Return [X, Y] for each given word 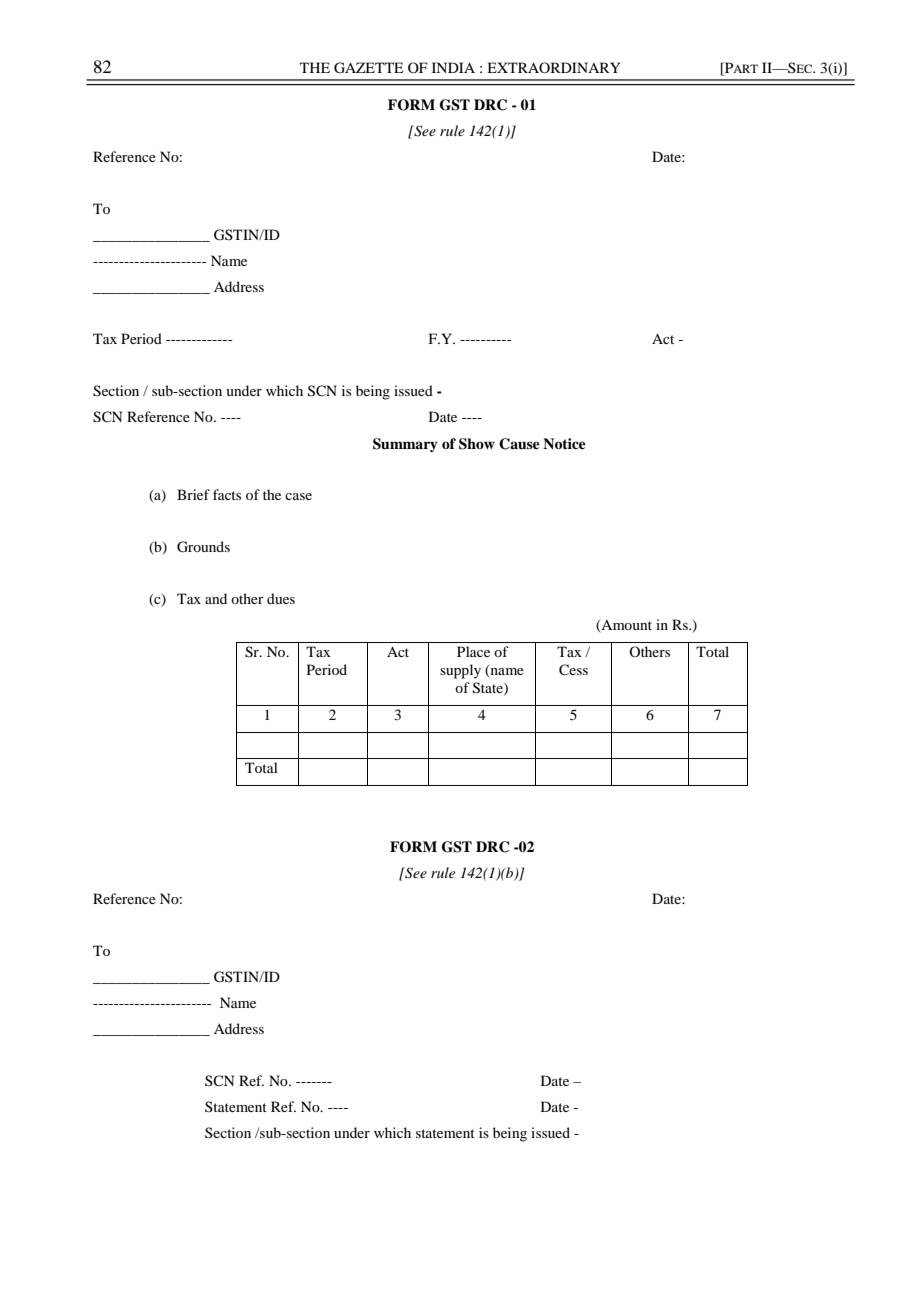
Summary [405, 445]
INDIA [453, 67]
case [298, 496]
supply [460, 671]
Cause [519, 444]
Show [477, 444]
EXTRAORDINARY [553, 67]
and [216, 598]
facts [227, 494]
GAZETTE [368, 68]
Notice [564, 443]
